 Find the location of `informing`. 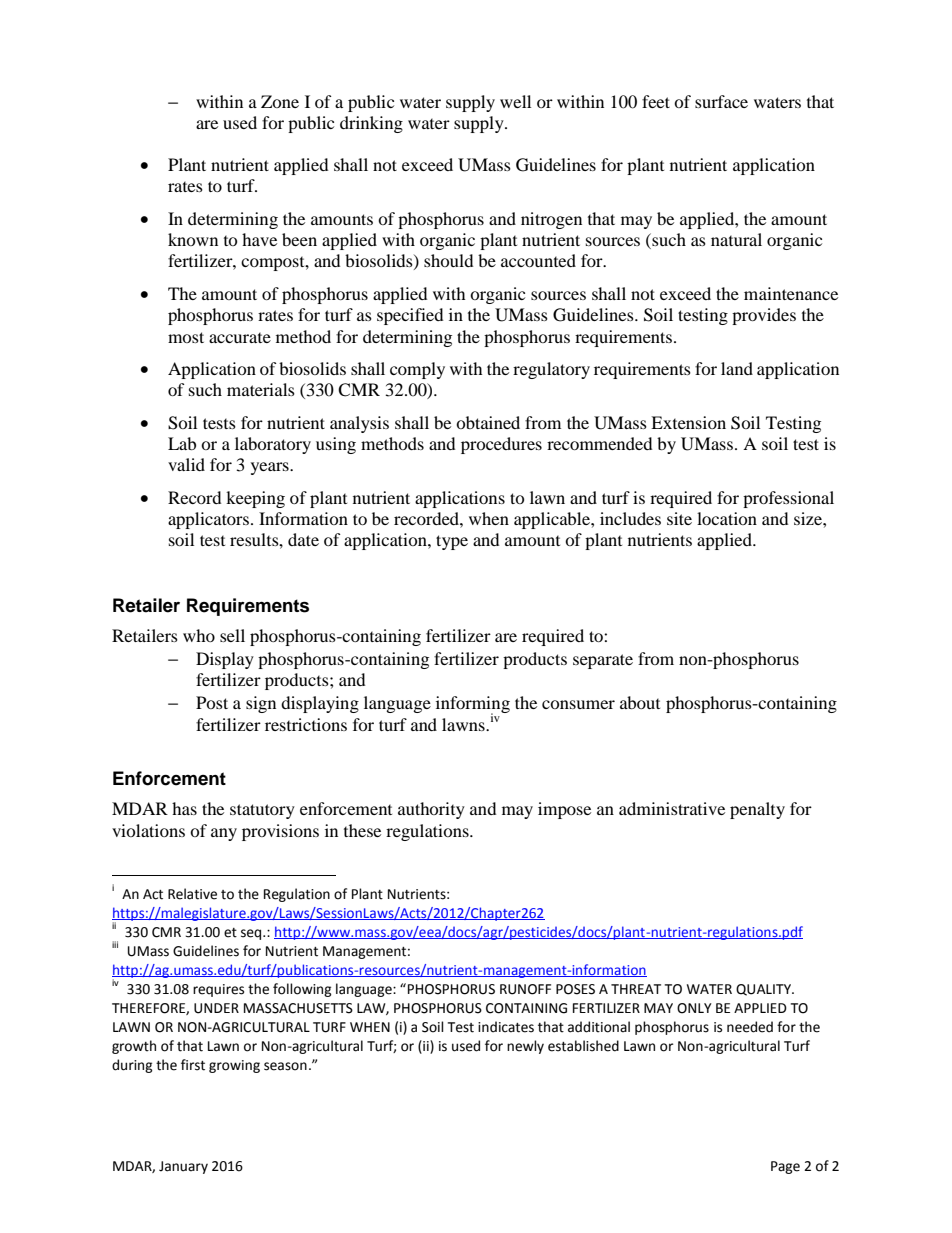

informing is located at coordinates (473, 705).
